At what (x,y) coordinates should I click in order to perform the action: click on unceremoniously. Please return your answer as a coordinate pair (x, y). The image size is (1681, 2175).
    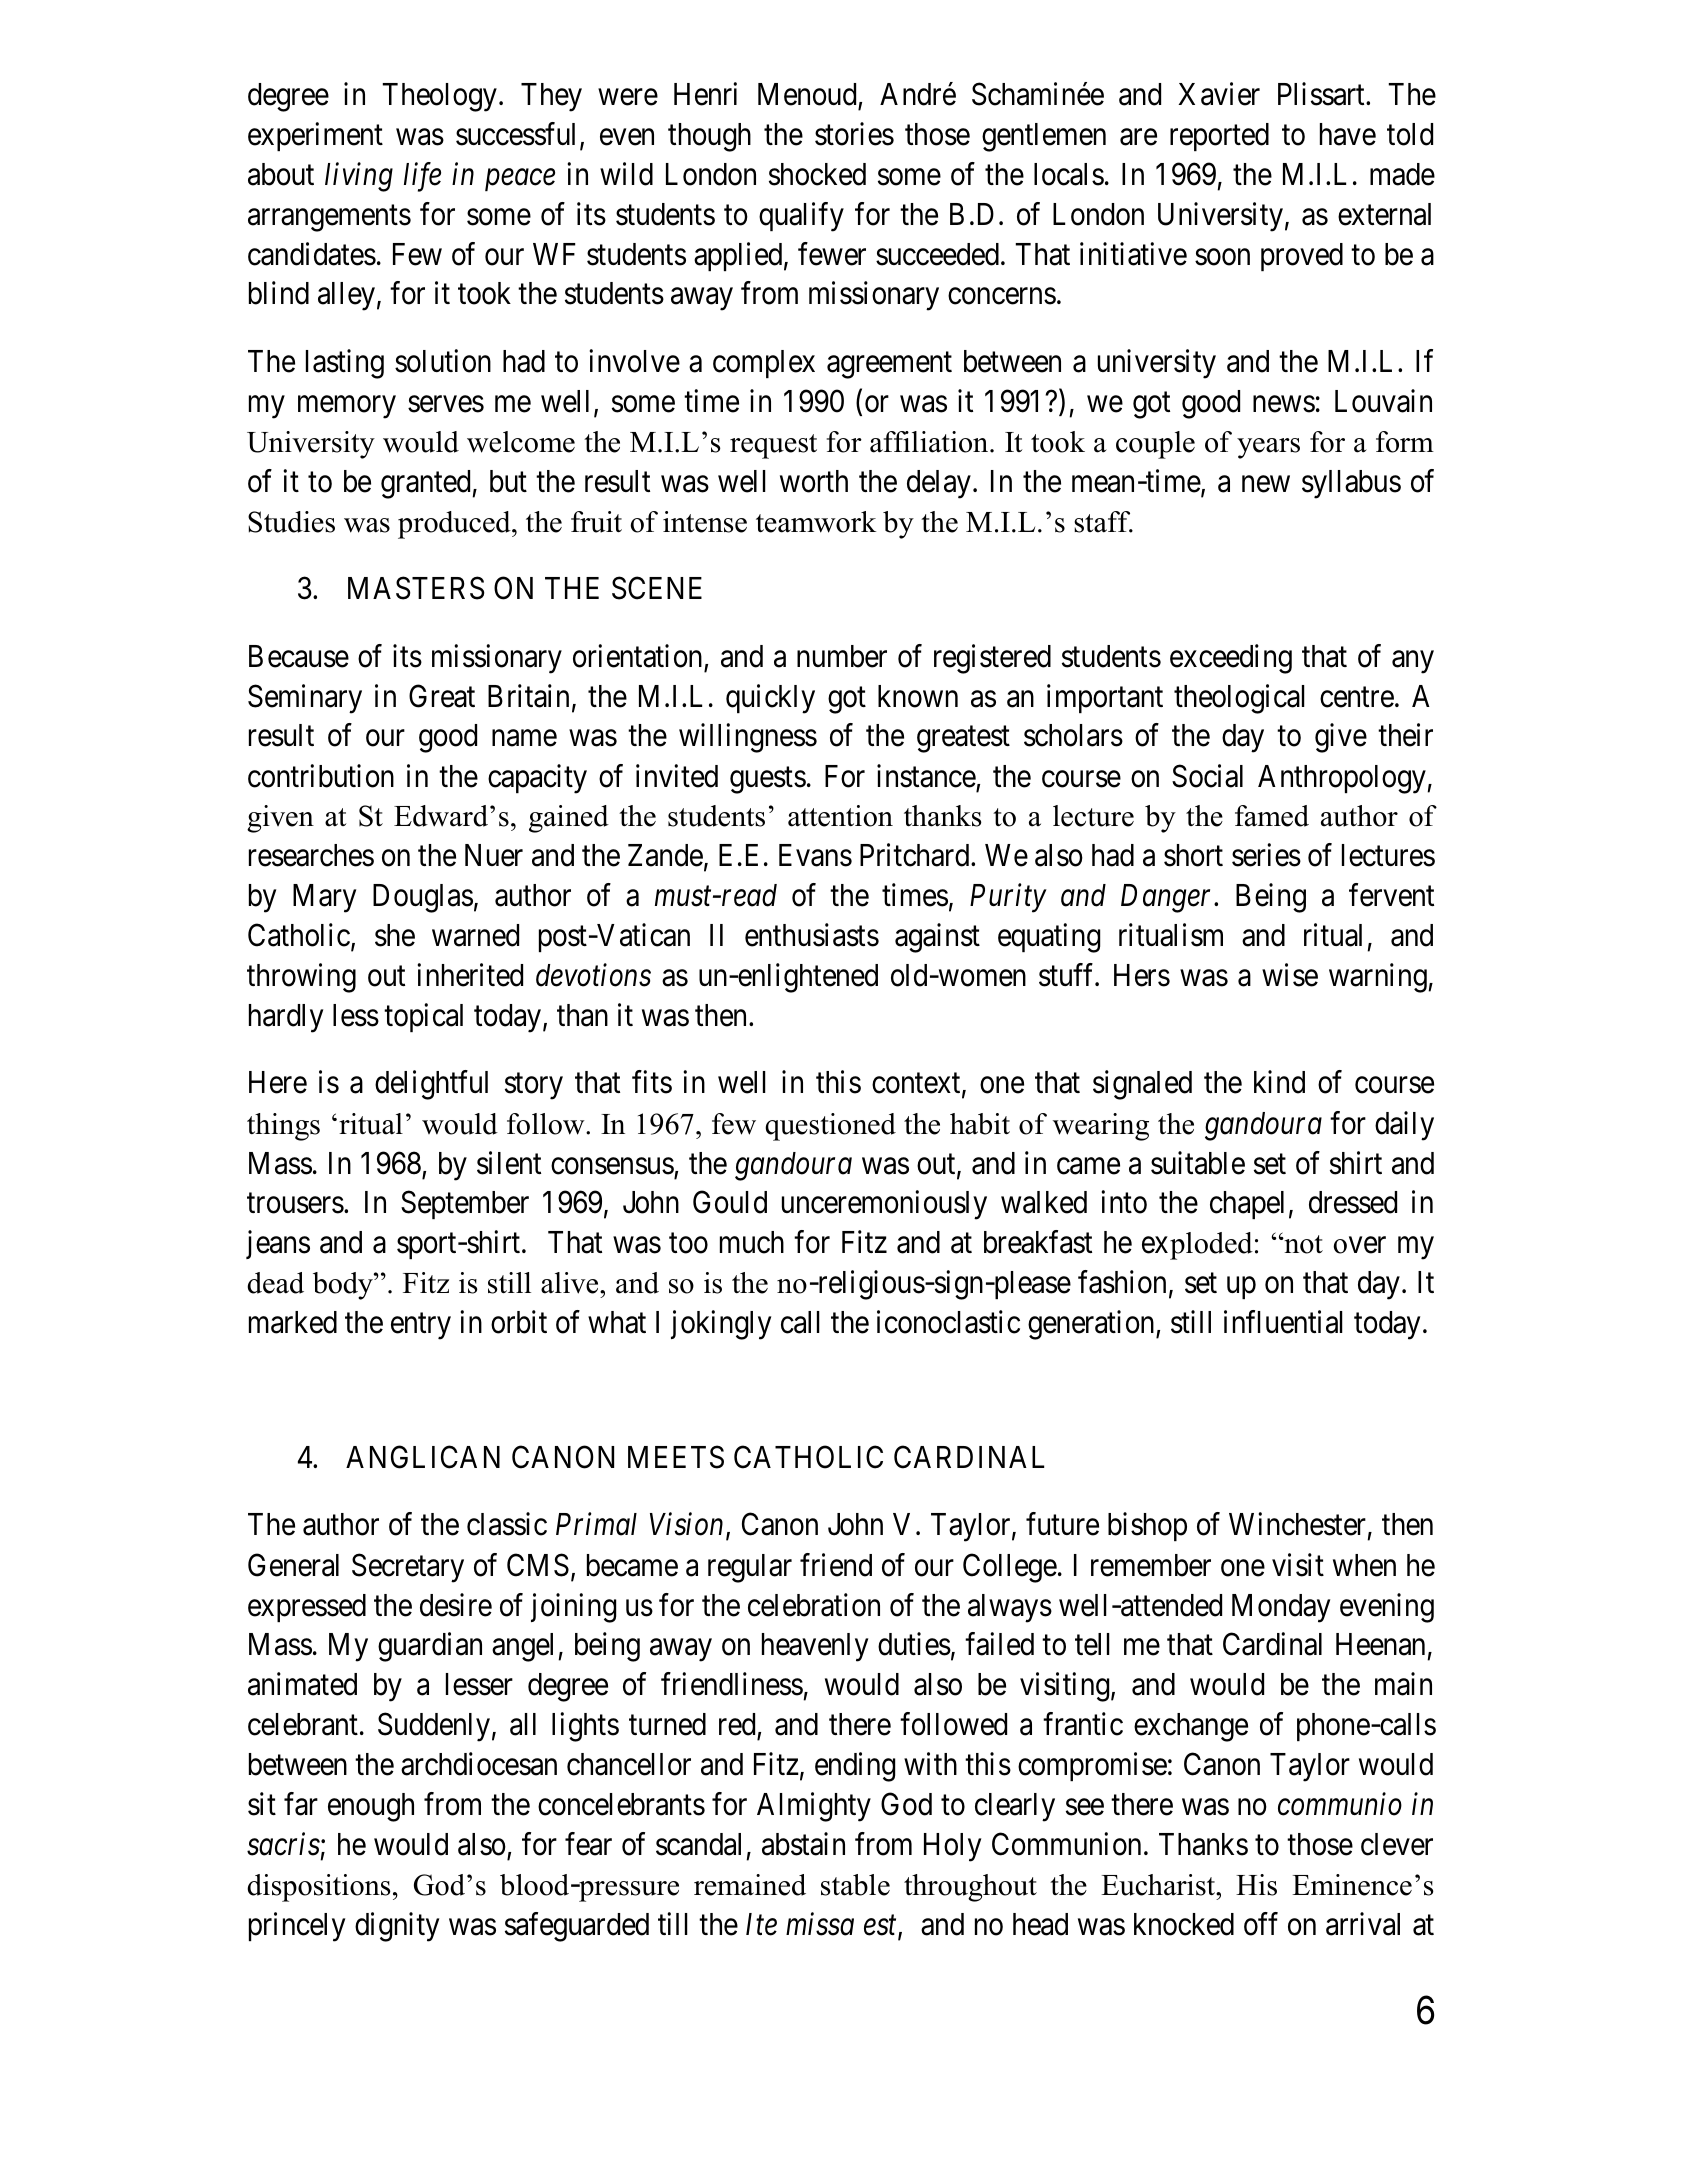
    Looking at the image, I should click on (884, 1205).
